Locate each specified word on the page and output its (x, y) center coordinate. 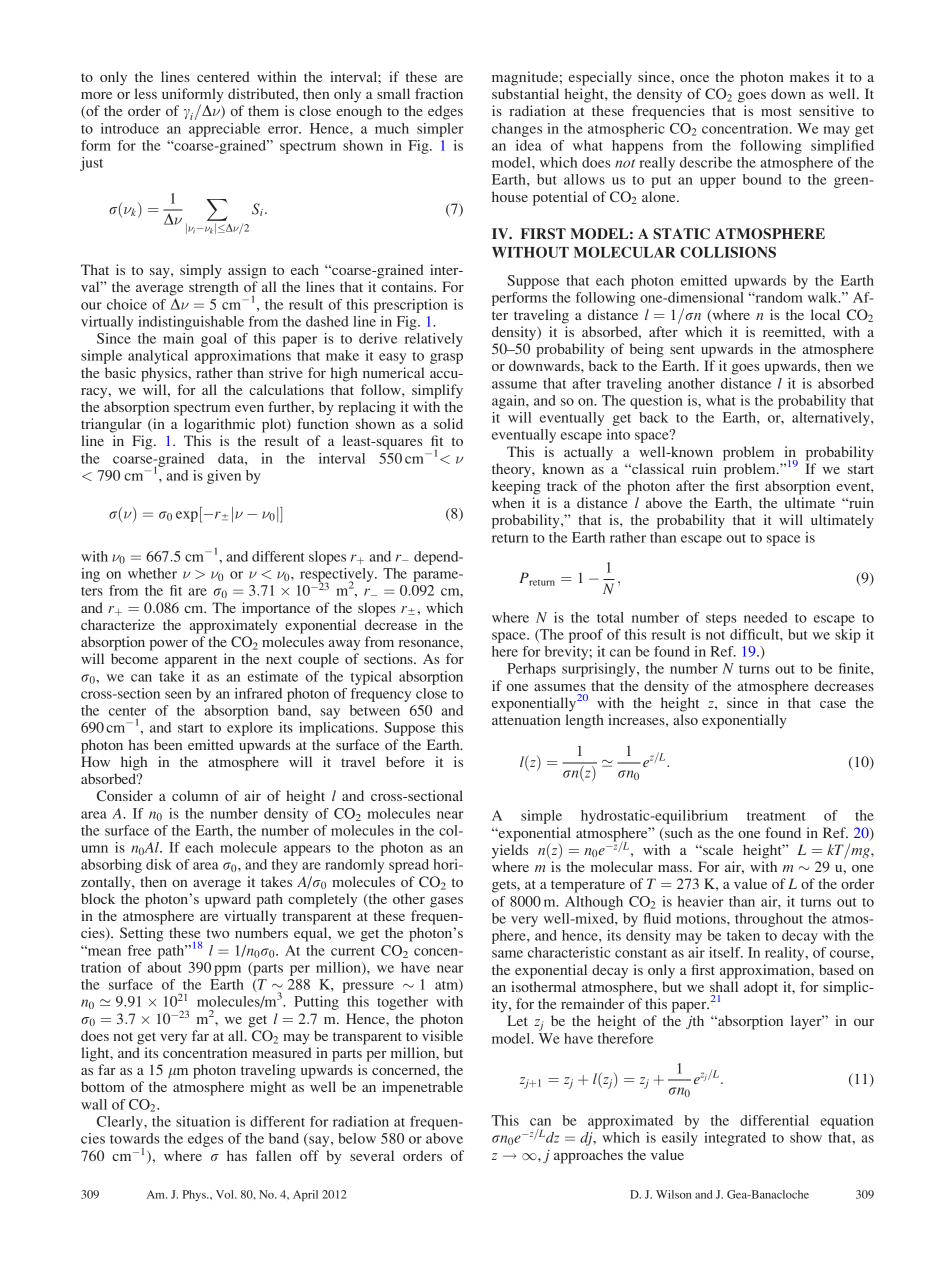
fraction (439, 93)
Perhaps (531, 670)
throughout (769, 920)
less (146, 93)
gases (446, 902)
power (169, 645)
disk (159, 864)
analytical (158, 357)
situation (203, 1121)
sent (682, 349)
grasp (446, 358)
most (776, 111)
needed (766, 617)
